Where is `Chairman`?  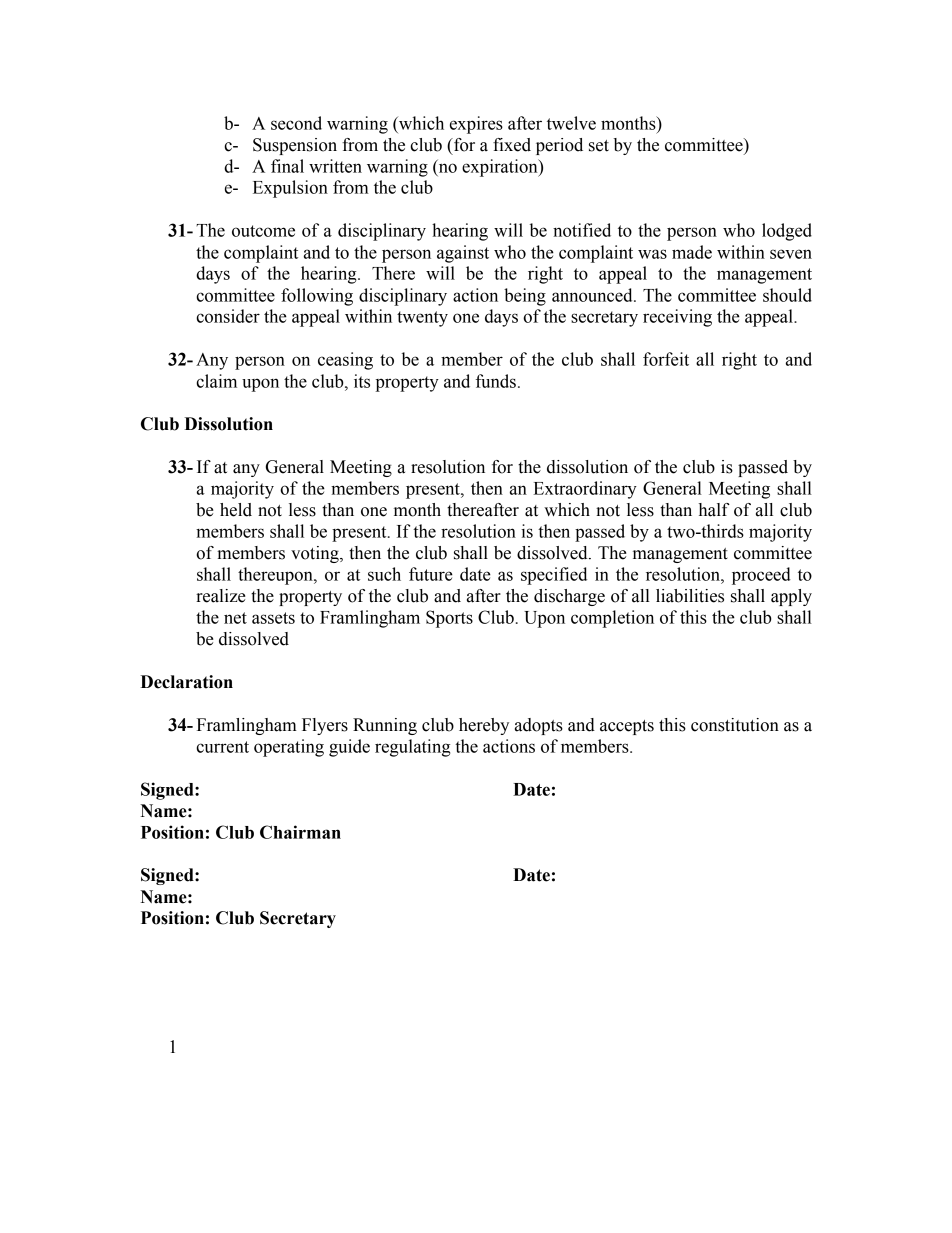 Chairman is located at coordinates (300, 832).
